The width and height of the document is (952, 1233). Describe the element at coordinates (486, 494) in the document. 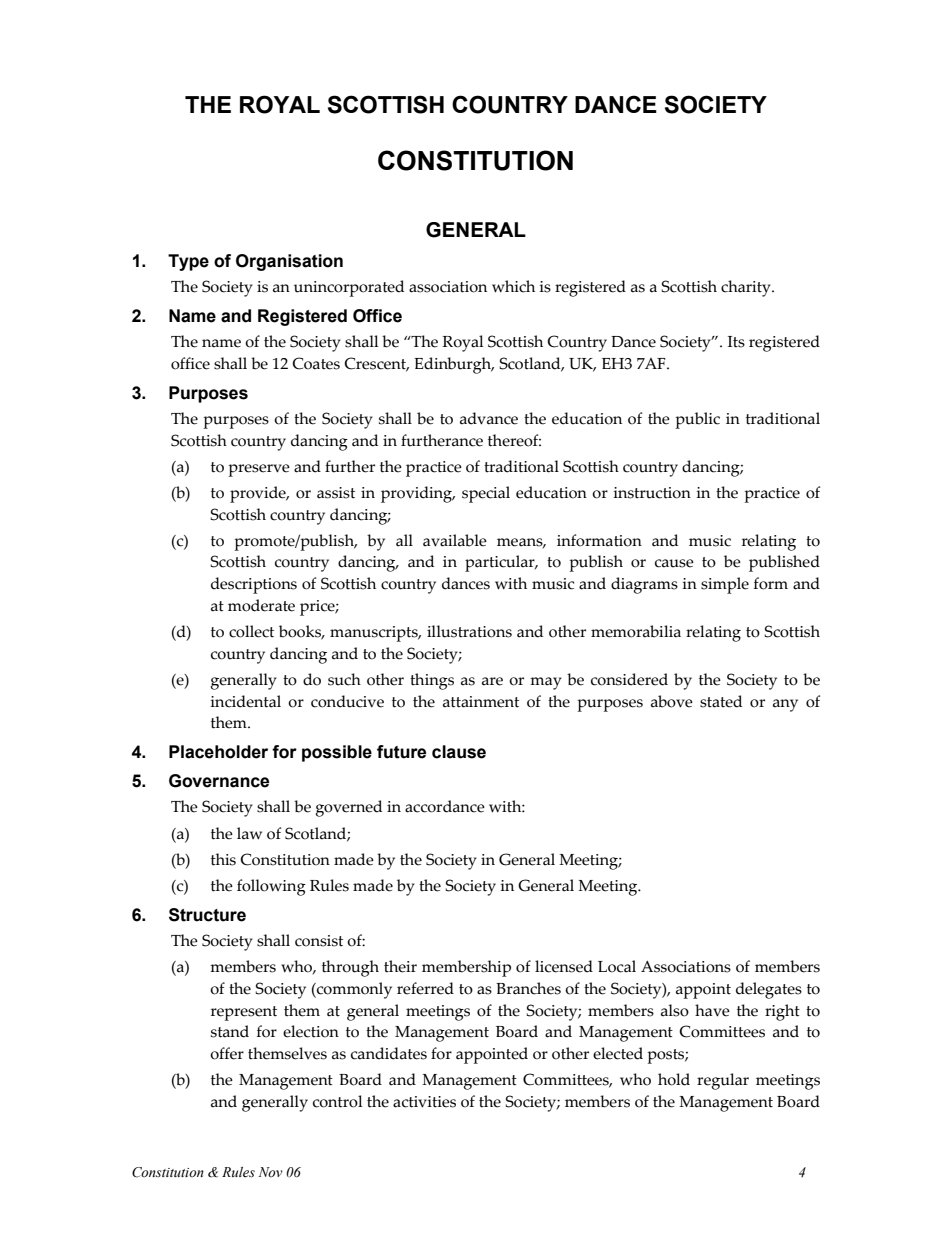

I see `special` at that location.
